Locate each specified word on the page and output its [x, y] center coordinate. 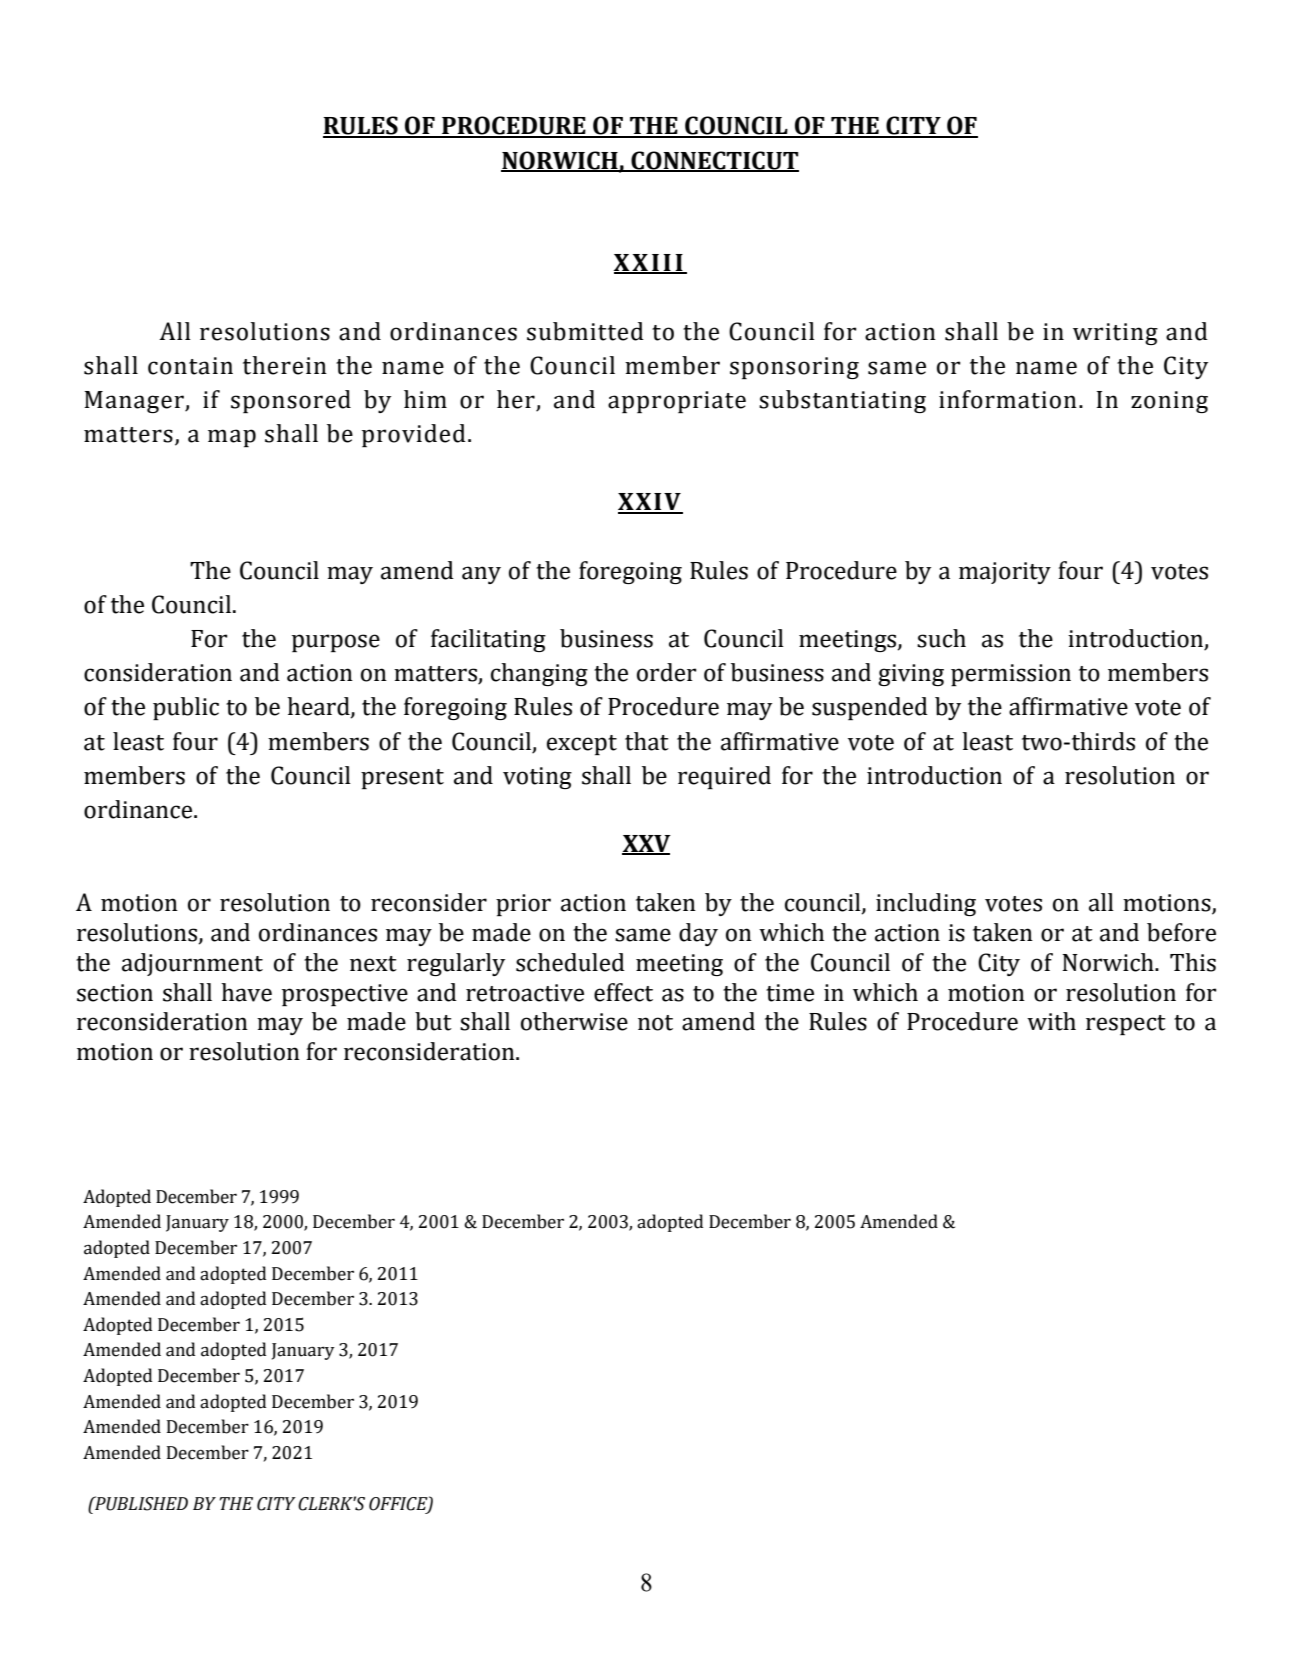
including [926, 904]
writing [1115, 334]
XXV [646, 844]
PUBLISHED [140, 1503]
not [655, 1023]
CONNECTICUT [714, 161]
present [402, 779]
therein [285, 365]
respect [1126, 1025]
